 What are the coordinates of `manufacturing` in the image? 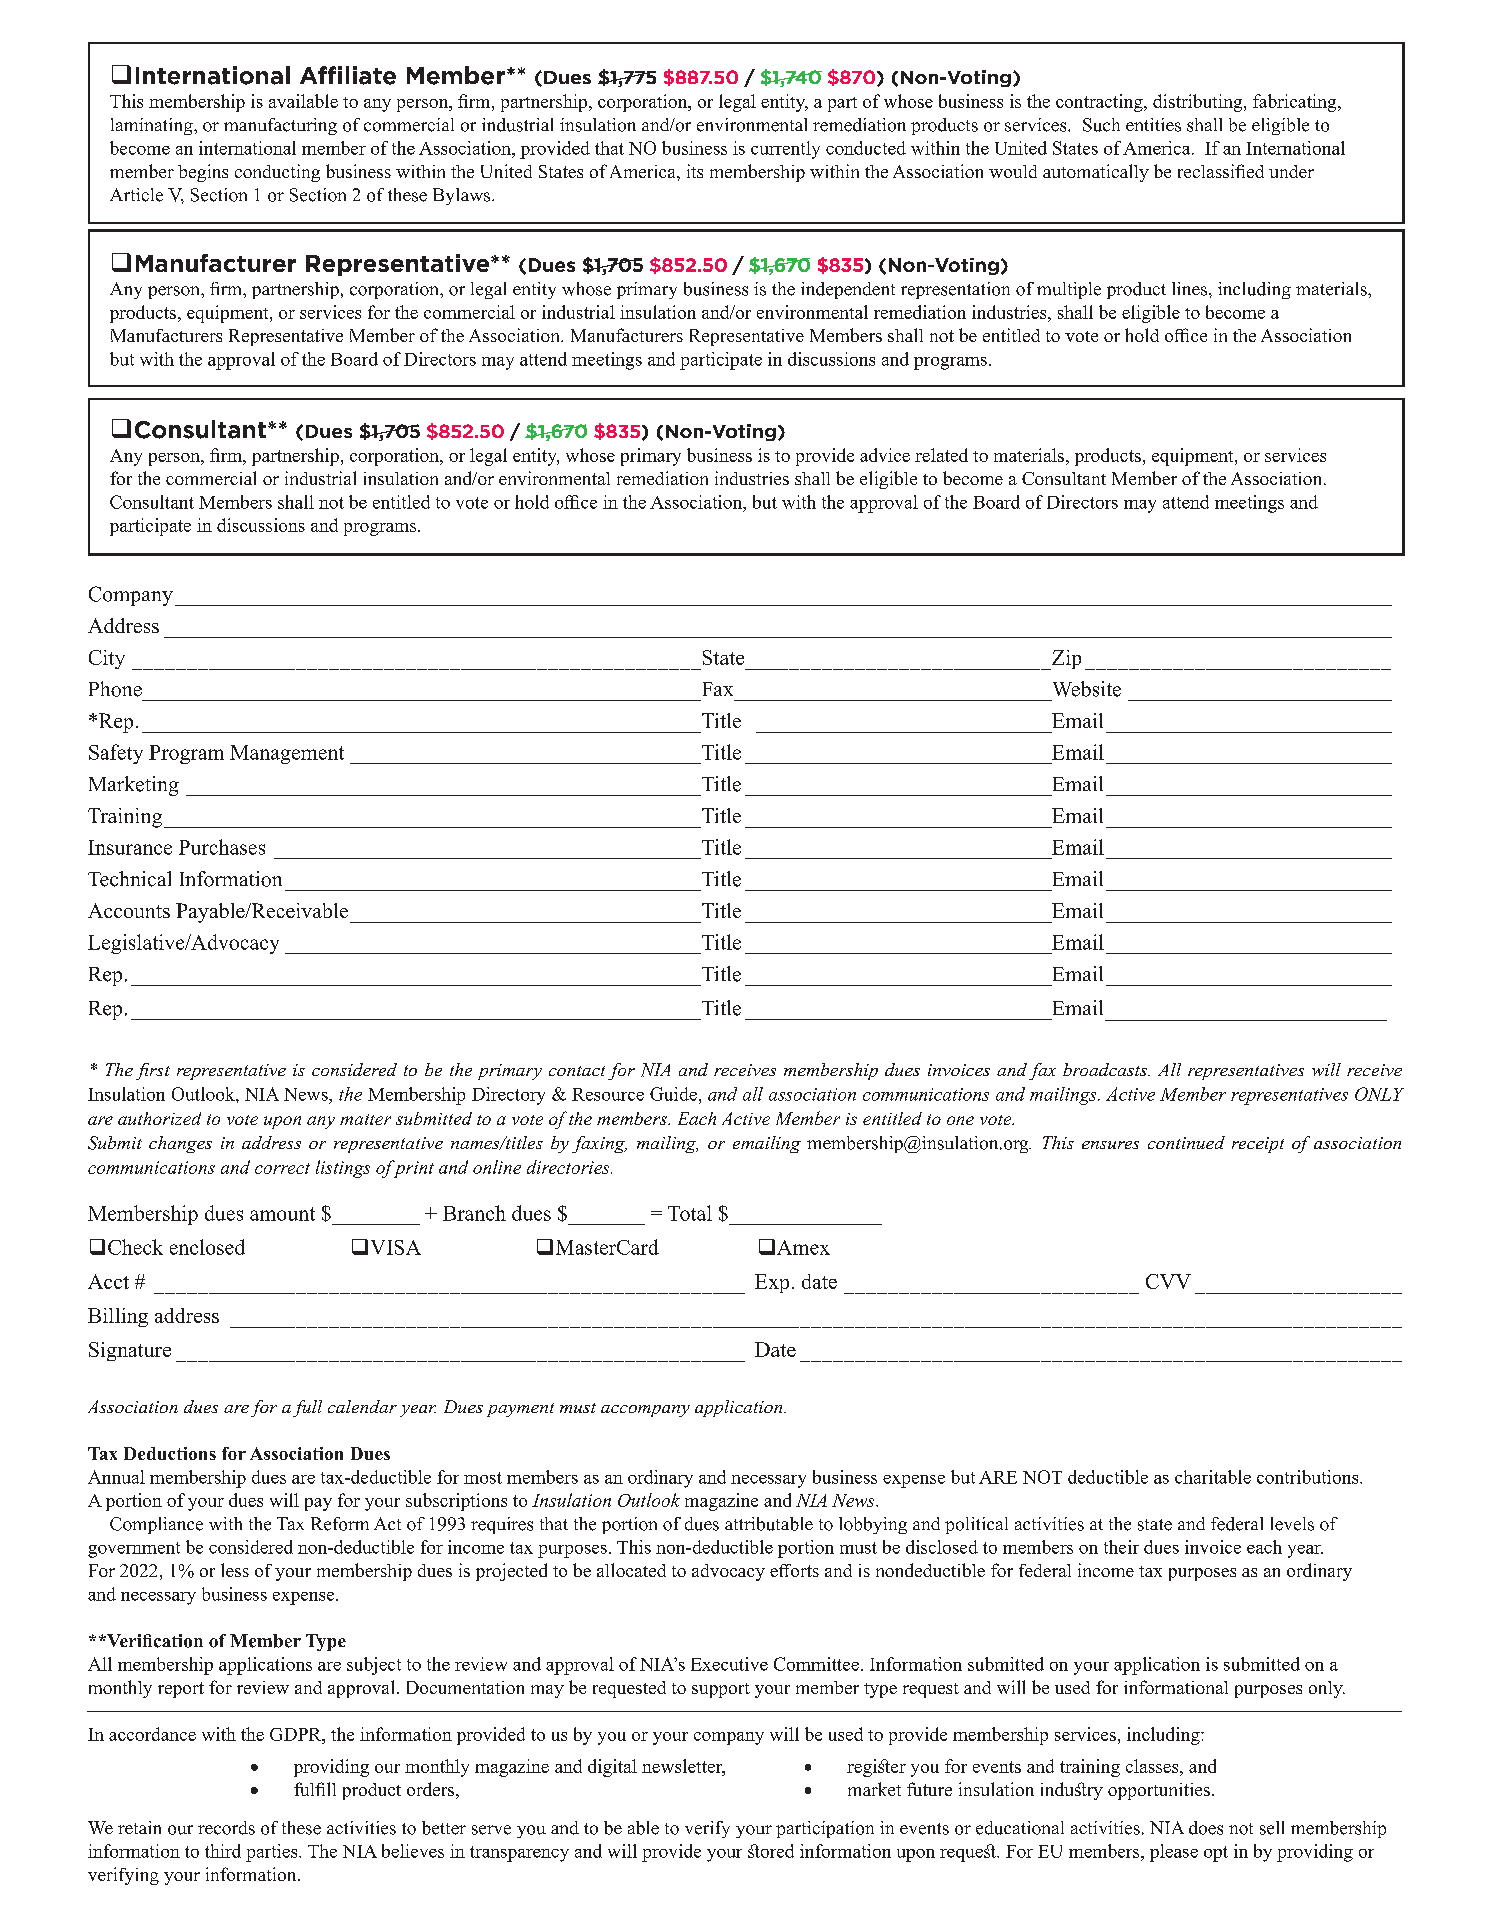 It's located at (280, 126).
